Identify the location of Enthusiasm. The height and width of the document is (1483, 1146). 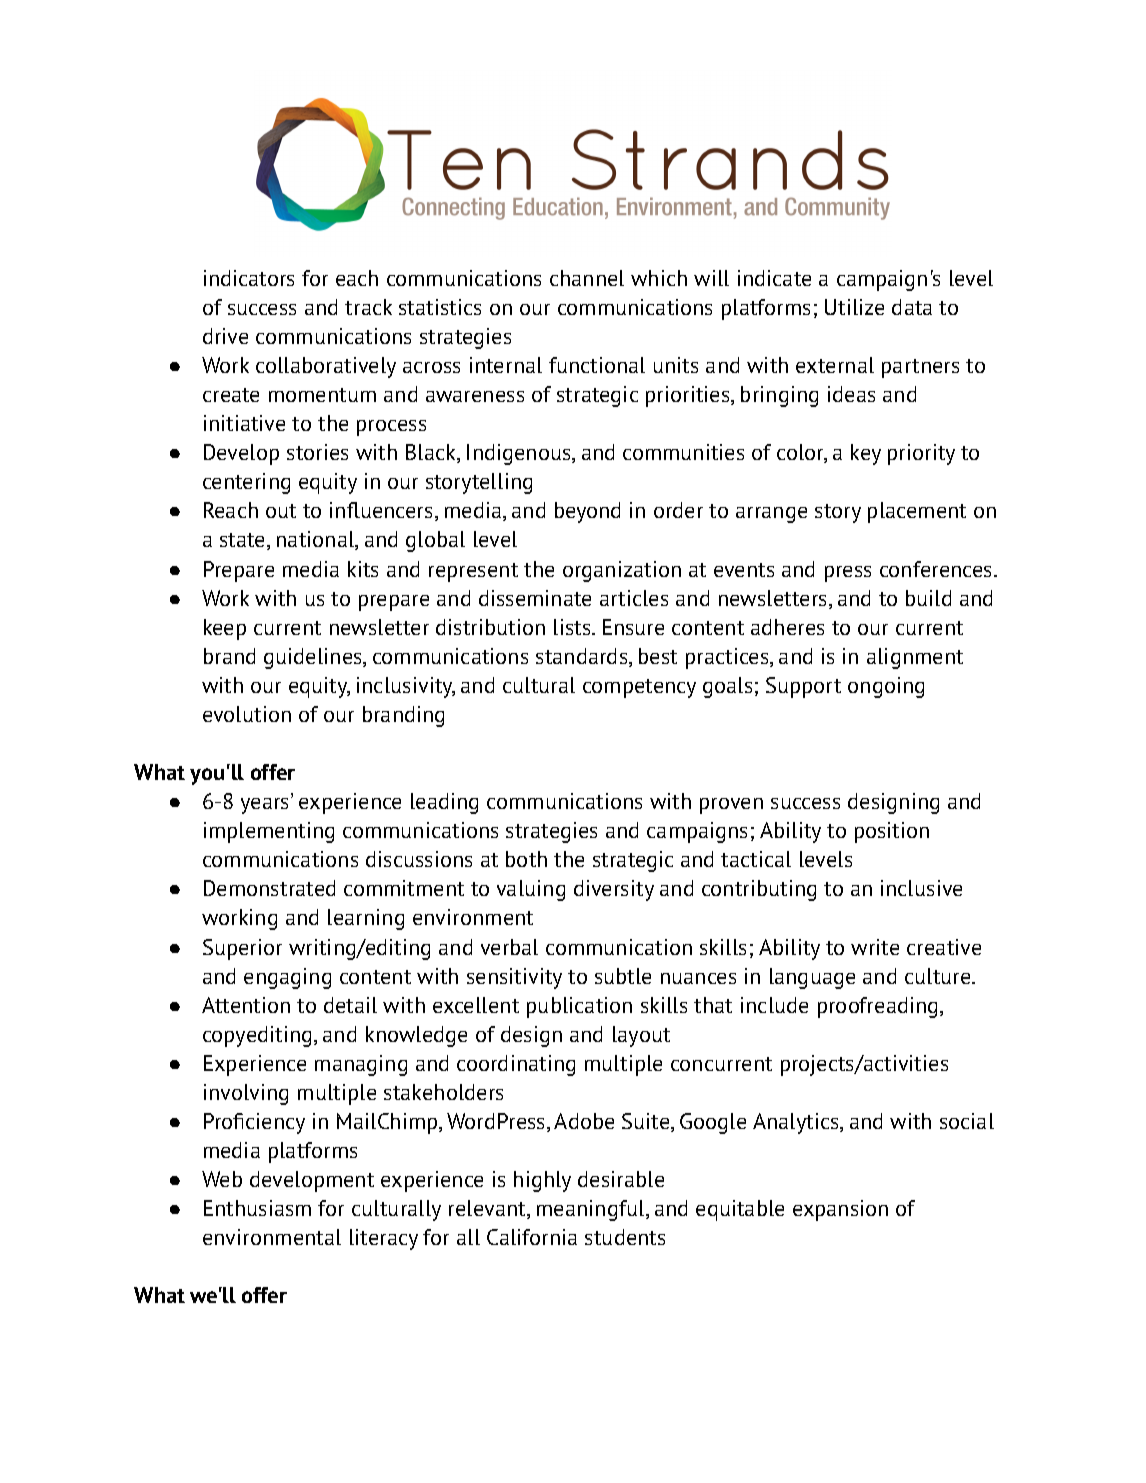
(257, 1208).
